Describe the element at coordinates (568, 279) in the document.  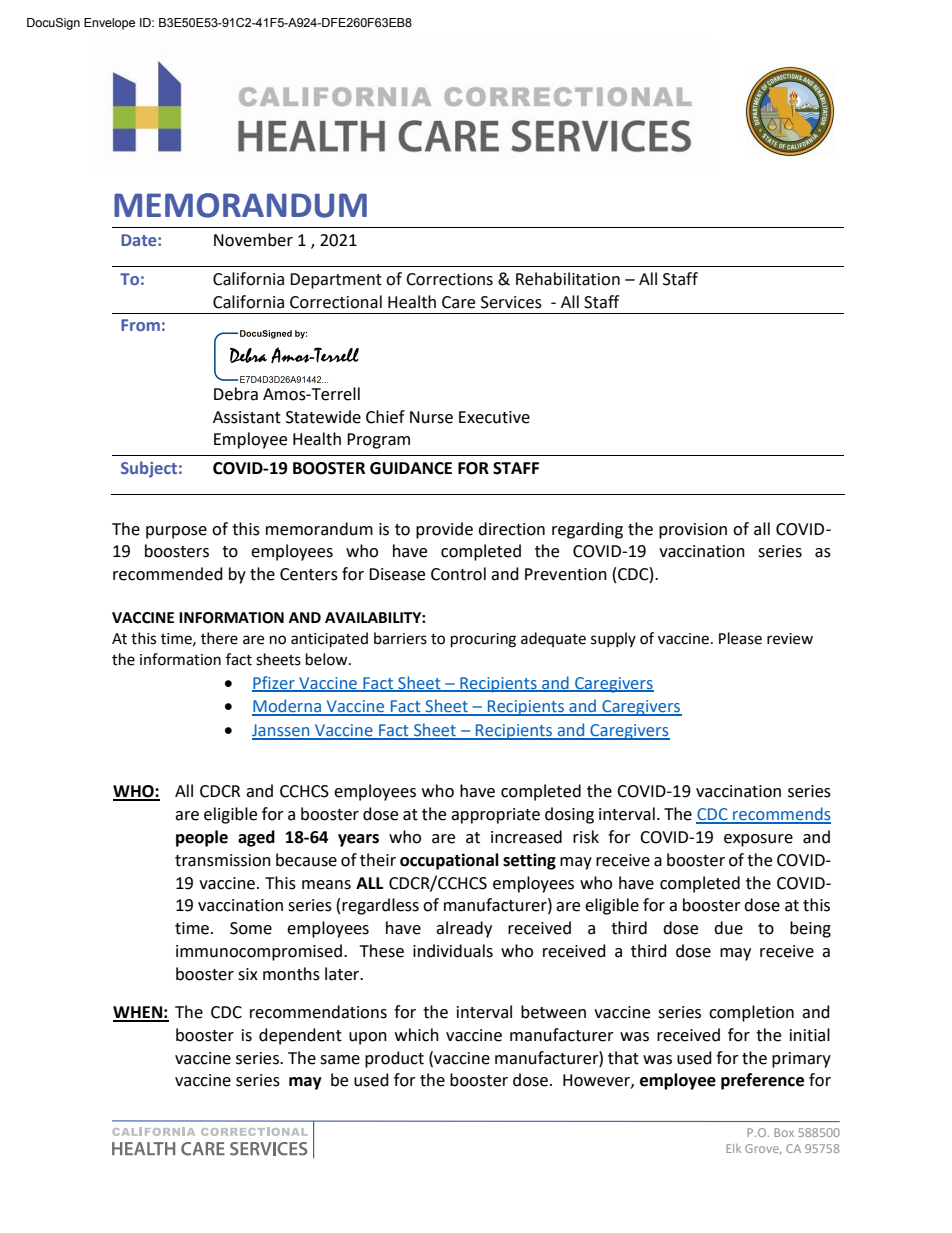
I see `Rehabilitation` at that location.
